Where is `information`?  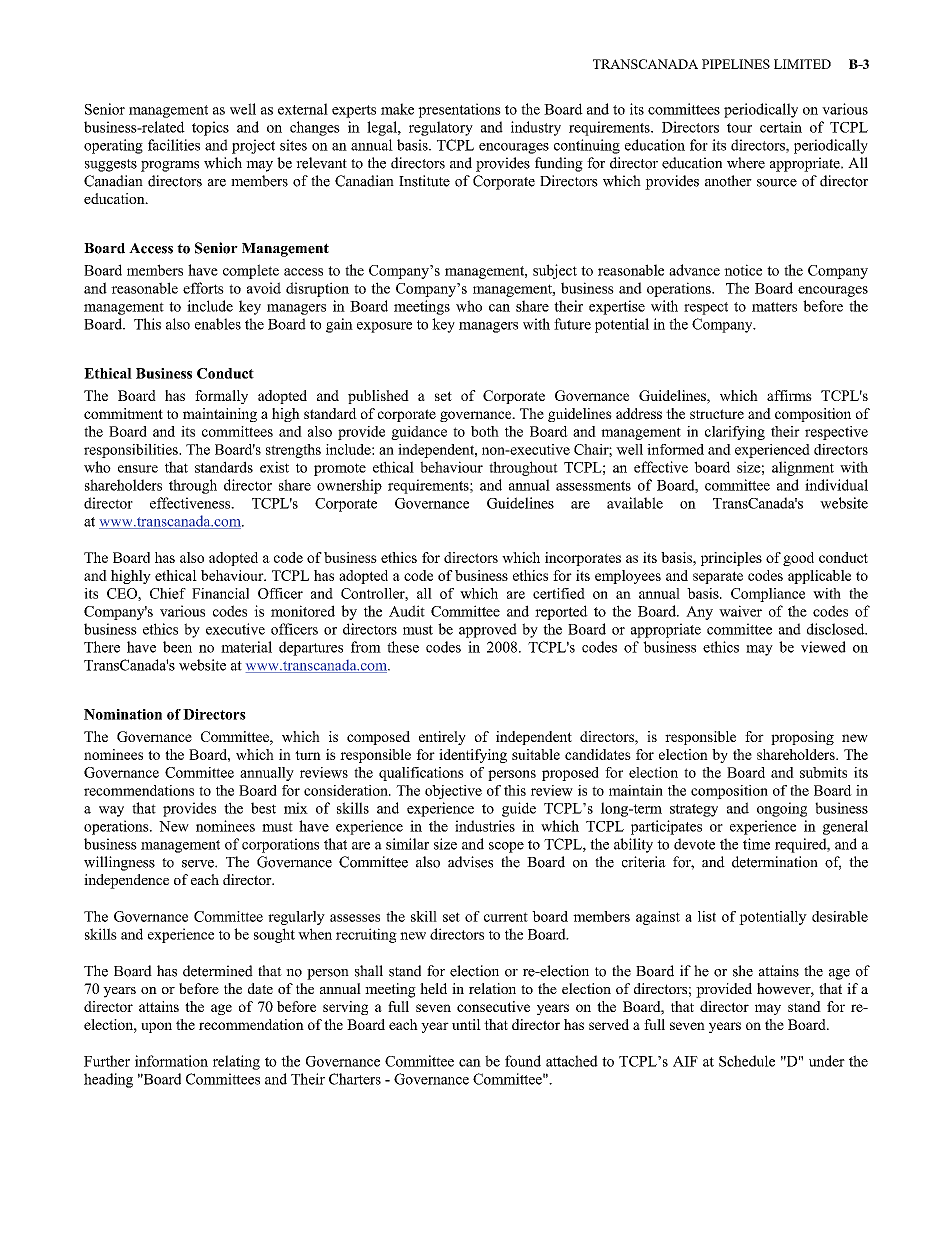
information is located at coordinates (171, 1061).
